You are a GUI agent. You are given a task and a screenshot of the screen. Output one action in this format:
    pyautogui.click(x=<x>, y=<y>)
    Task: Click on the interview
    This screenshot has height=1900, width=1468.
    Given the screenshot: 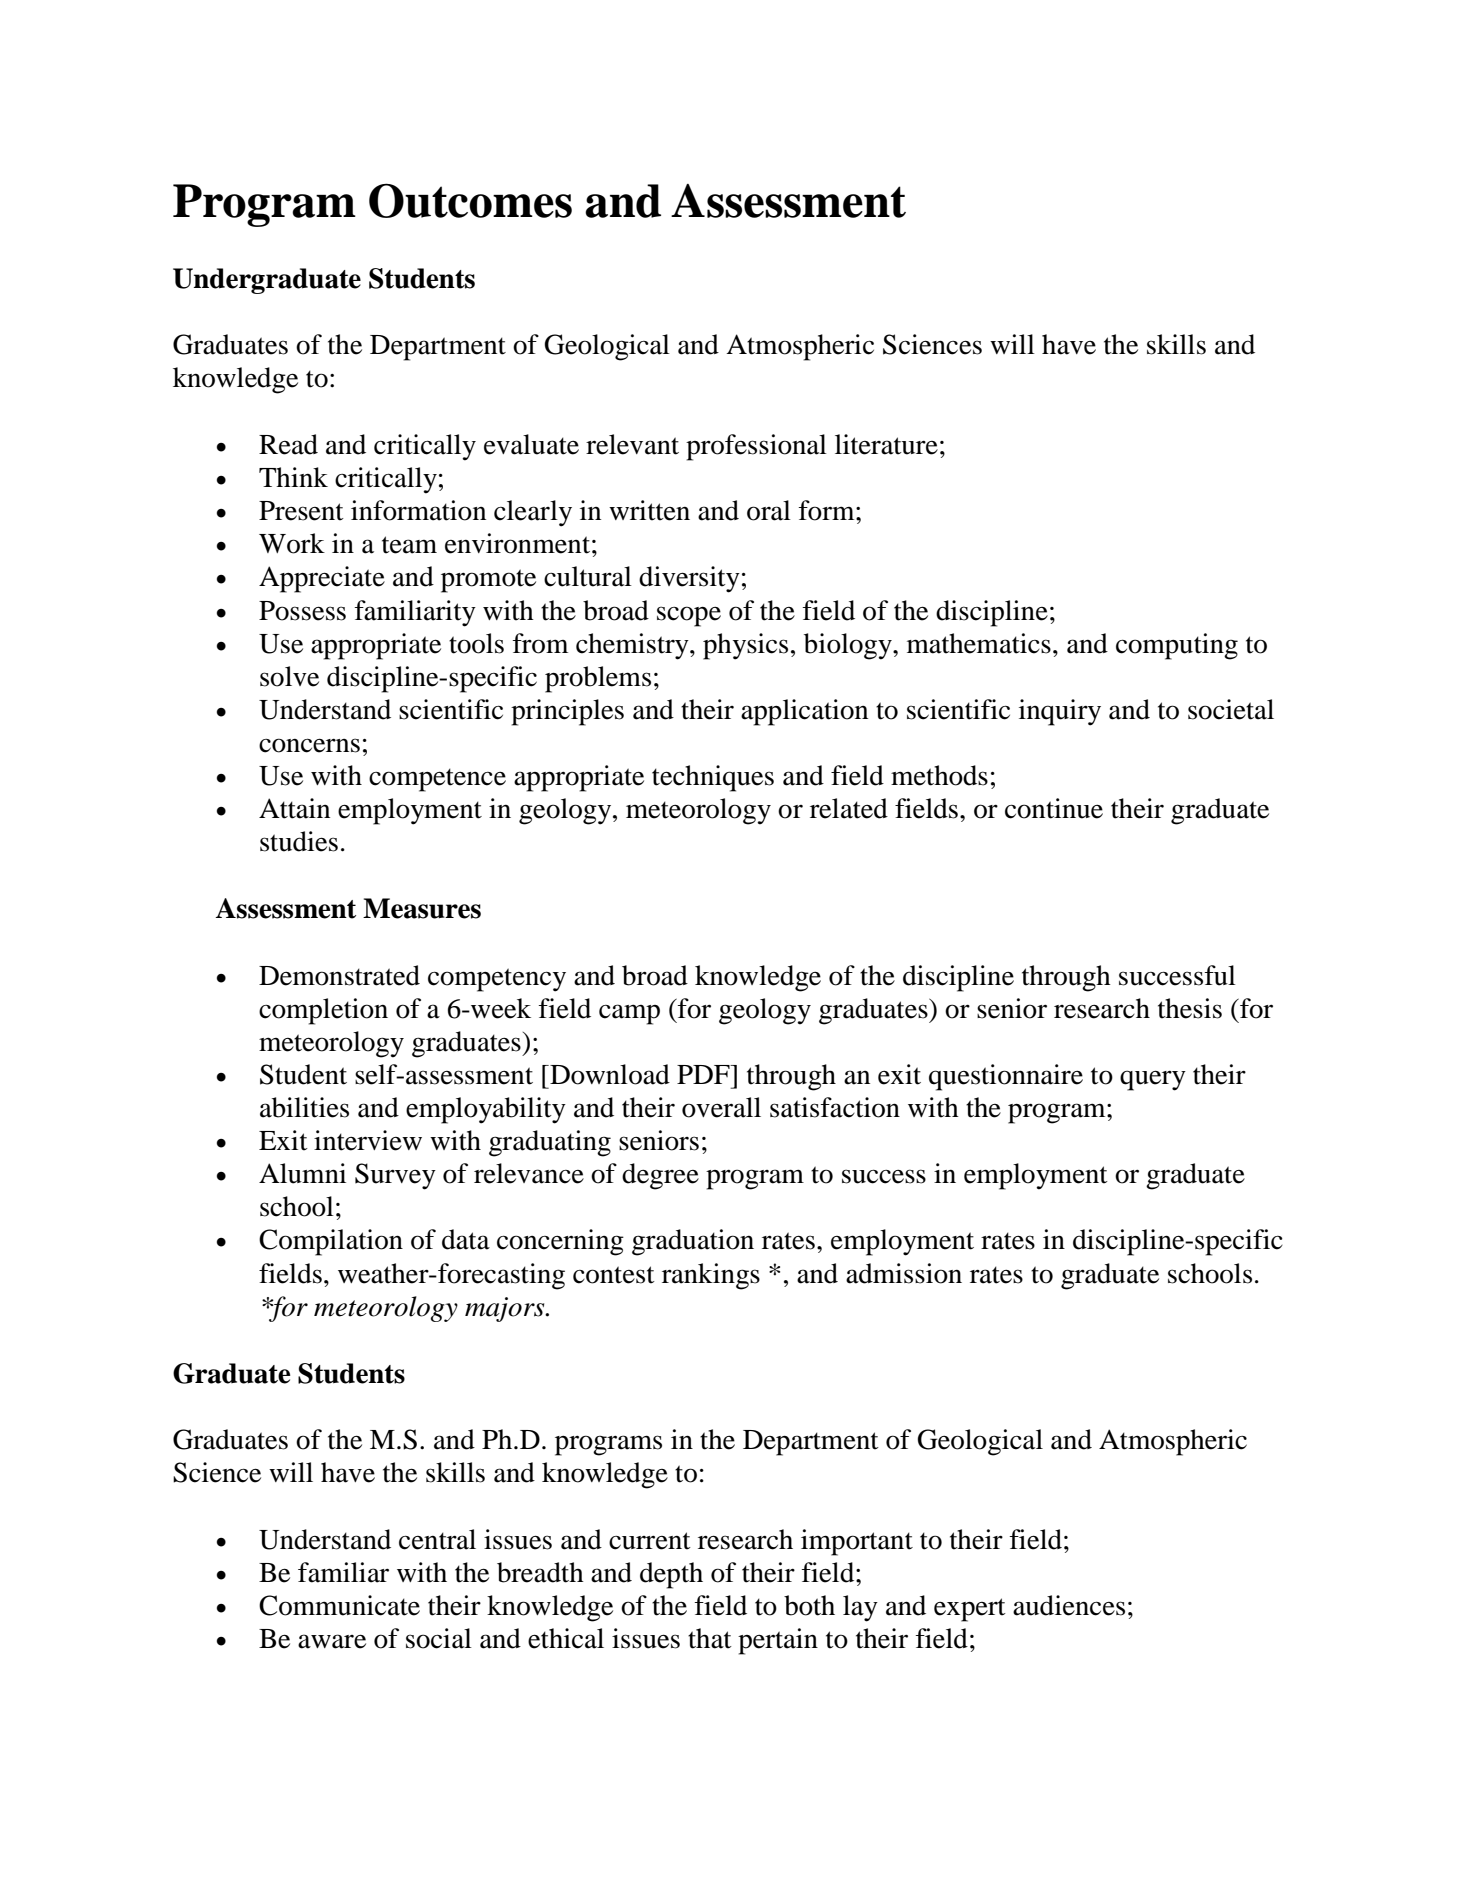 What is the action you would take?
    pyautogui.click(x=368, y=1140)
